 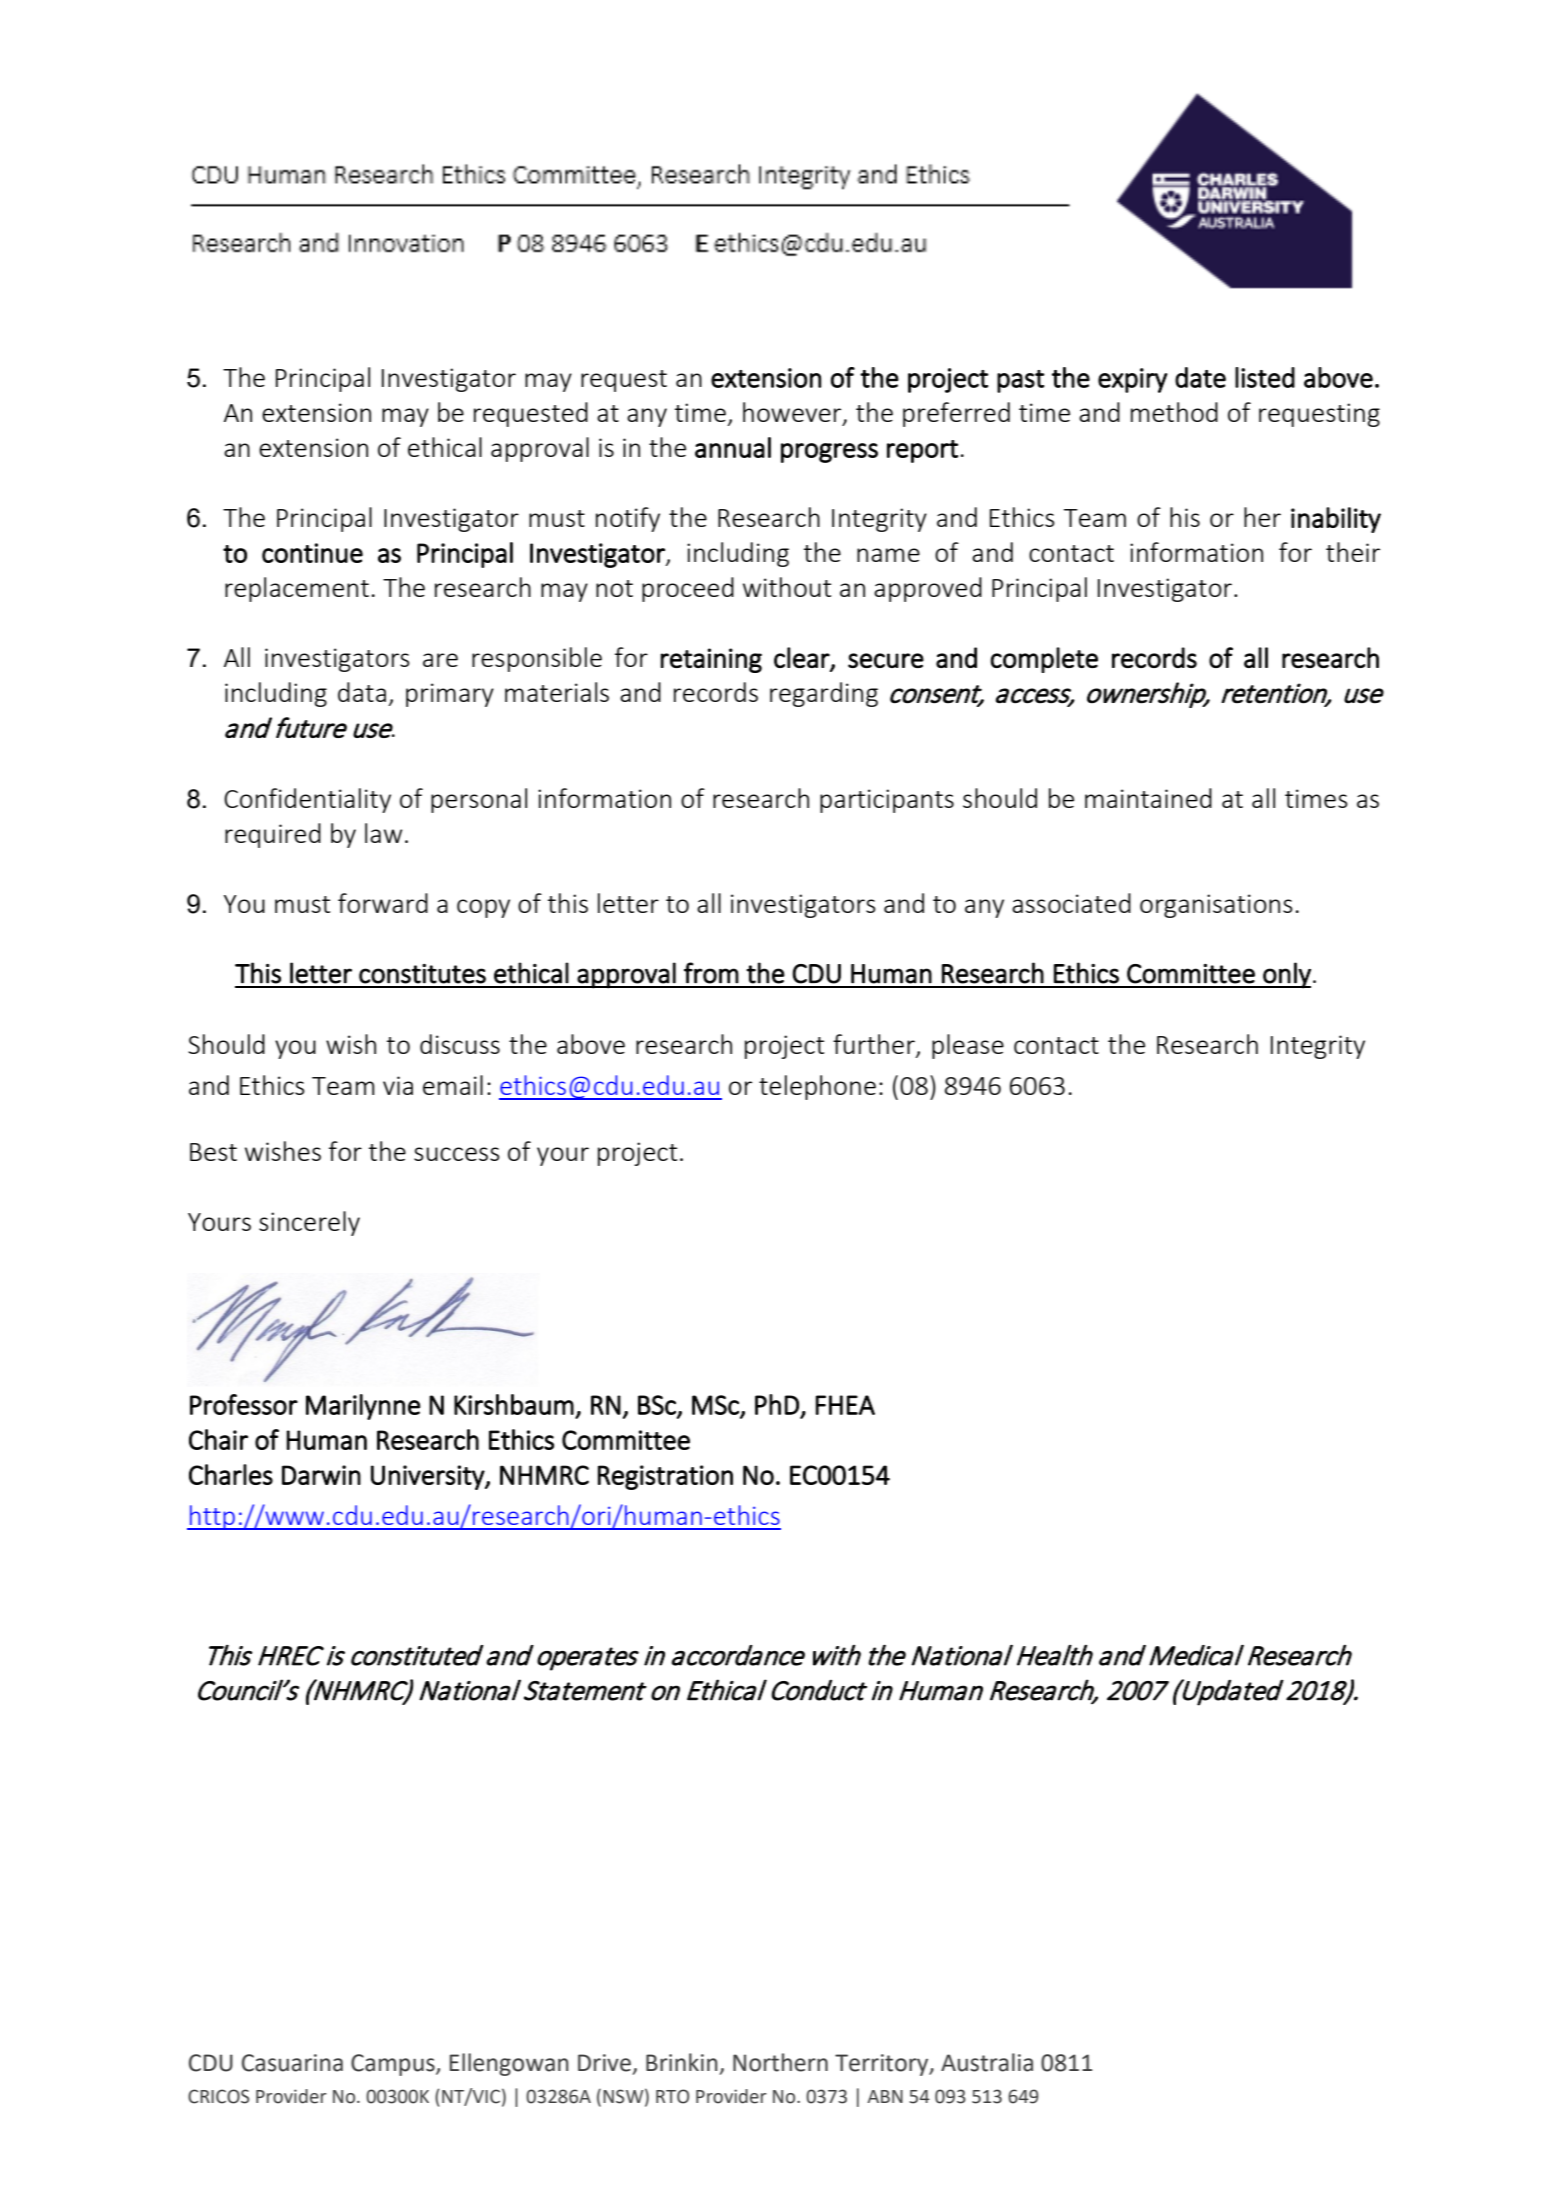 I want to click on however, so click(x=793, y=413).
